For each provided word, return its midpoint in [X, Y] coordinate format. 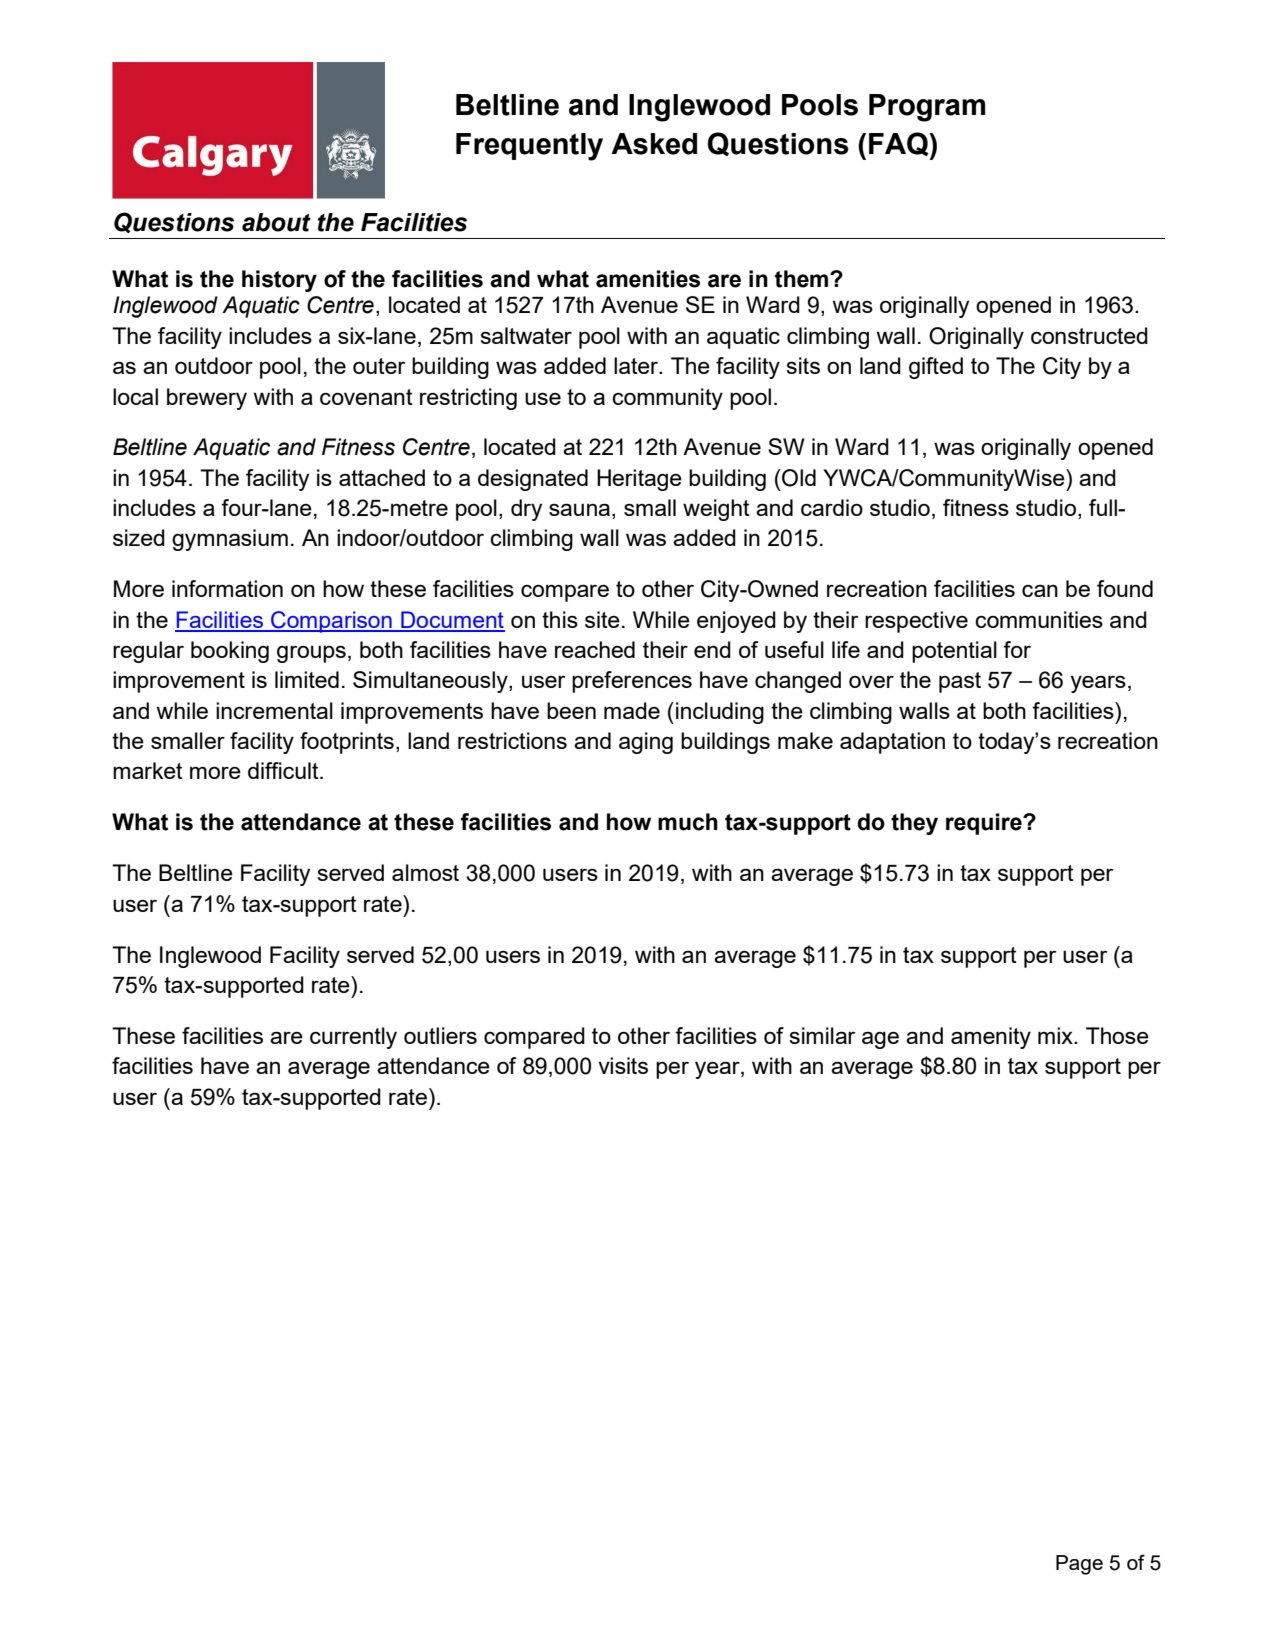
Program [927, 108]
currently [353, 1038]
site [602, 619]
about [276, 222]
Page [1079, 1565]
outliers [440, 1035]
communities [1039, 619]
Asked [654, 144]
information [227, 588]
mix [1056, 1035]
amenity [991, 1038]
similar [822, 1035]
